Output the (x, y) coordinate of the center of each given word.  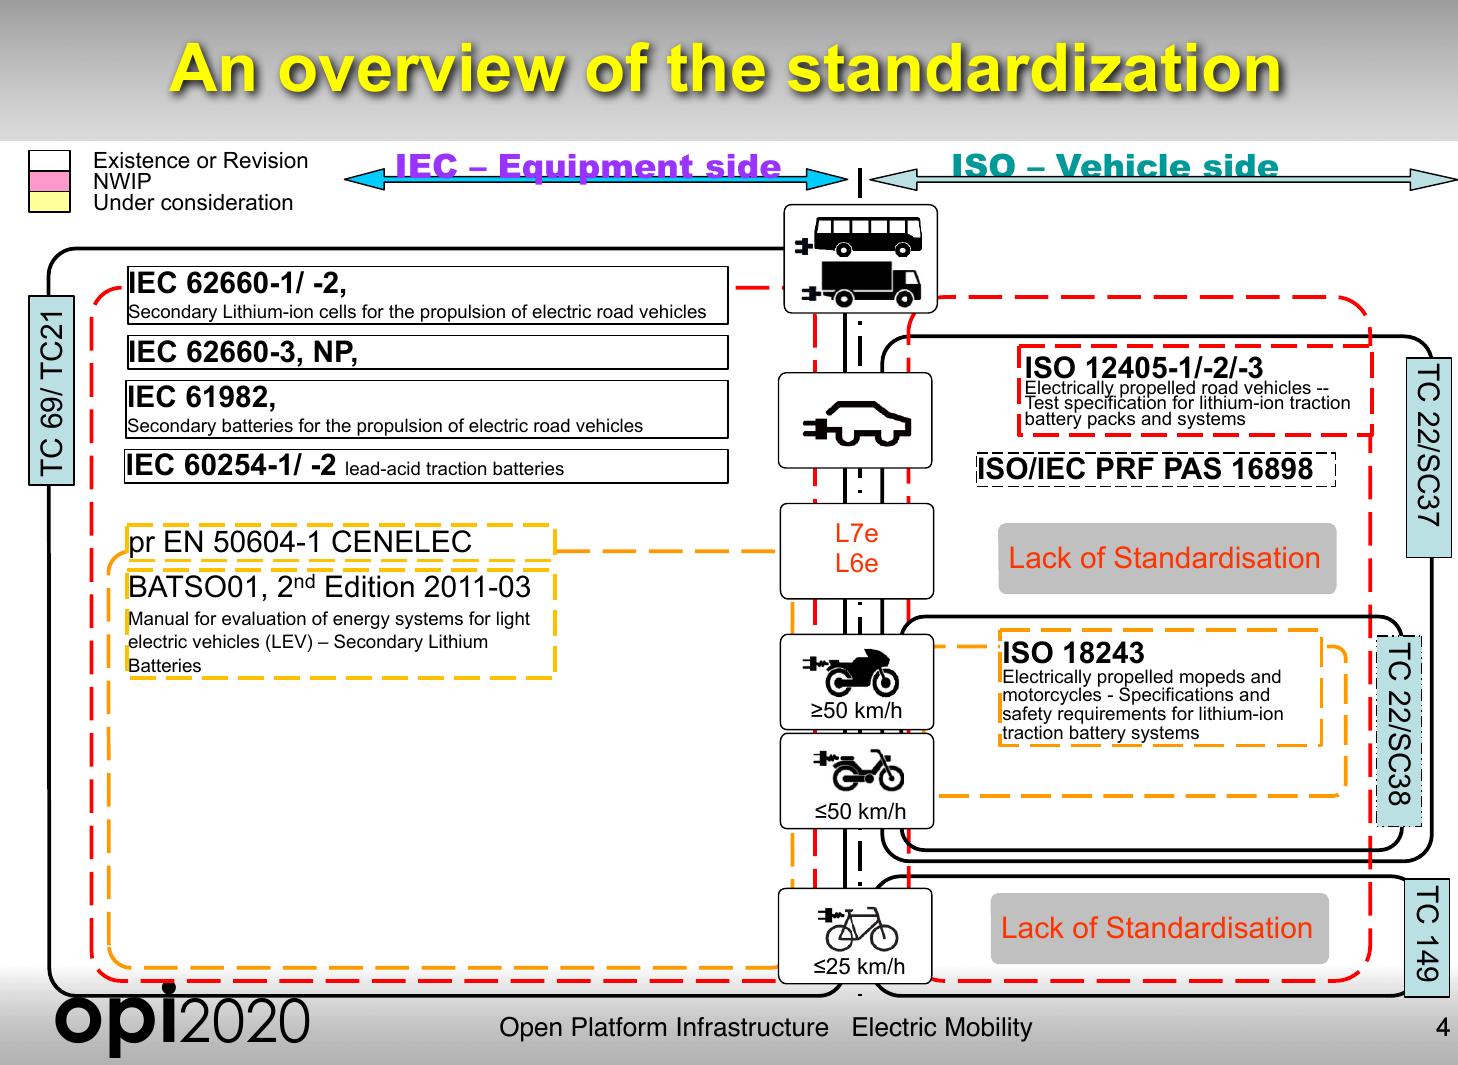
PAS (1193, 468)
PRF (1125, 468)
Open (531, 1029)
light (513, 620)
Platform (619, 1027)
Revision (265, 160)
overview (426, 70)
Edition (370, 586)
